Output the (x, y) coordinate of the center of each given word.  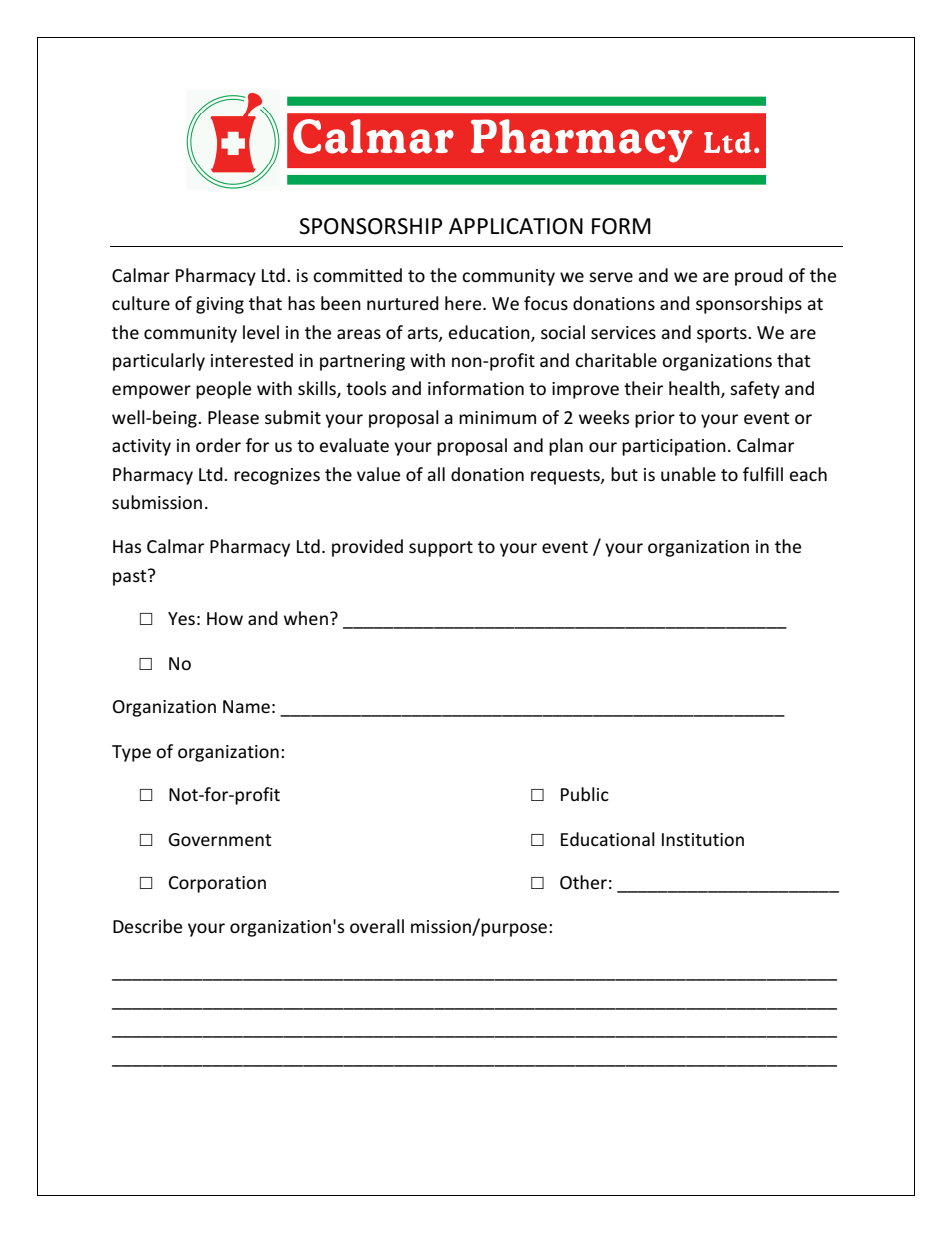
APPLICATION (516, 226)
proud (759, 277)
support (441, 549)
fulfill (763, 474)
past (131, 577)
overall (377, 926)
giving (220, 305)
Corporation (217, 884)
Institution (703, 839)
